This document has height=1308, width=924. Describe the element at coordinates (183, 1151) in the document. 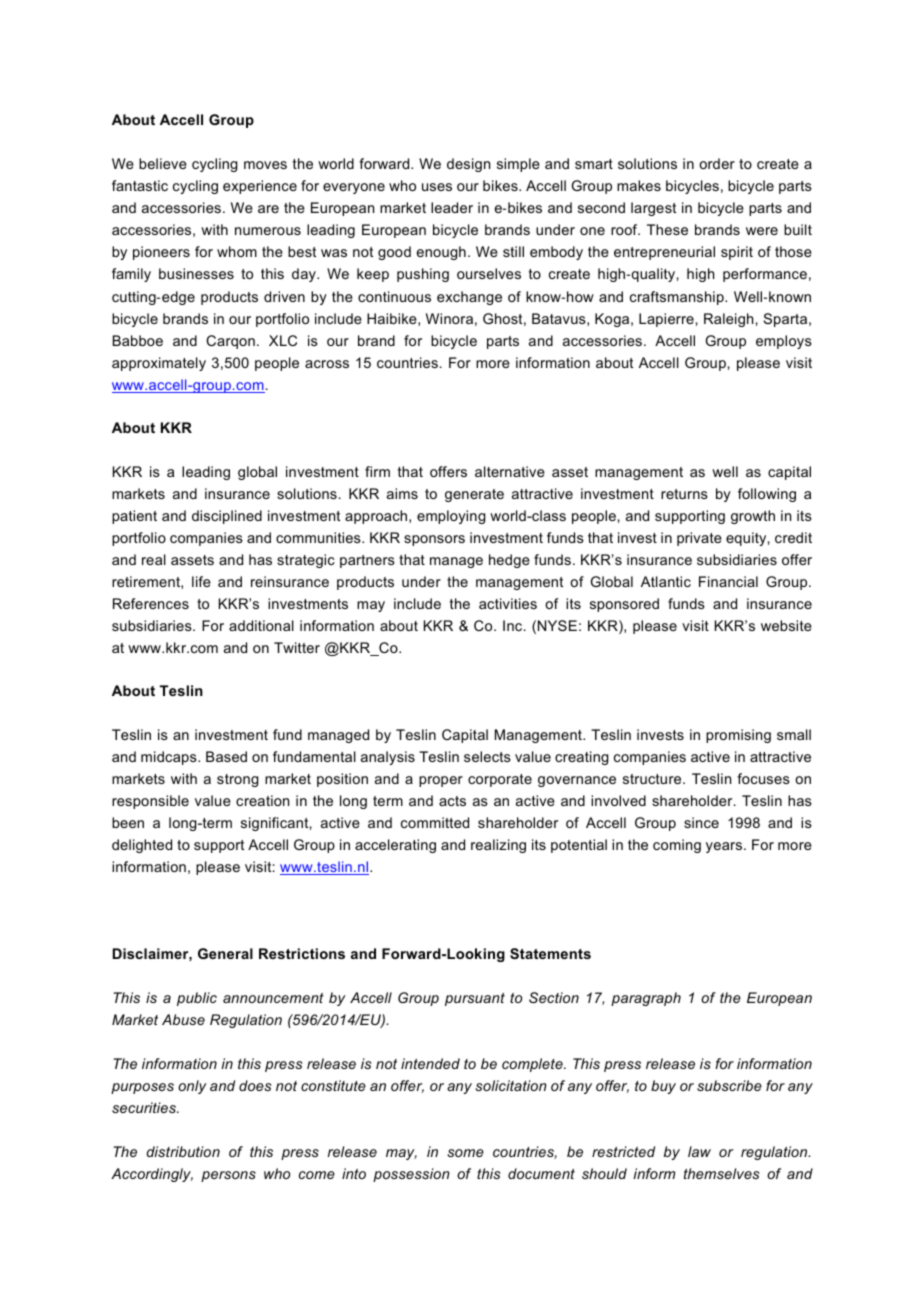

I see `distribution` at that location.
